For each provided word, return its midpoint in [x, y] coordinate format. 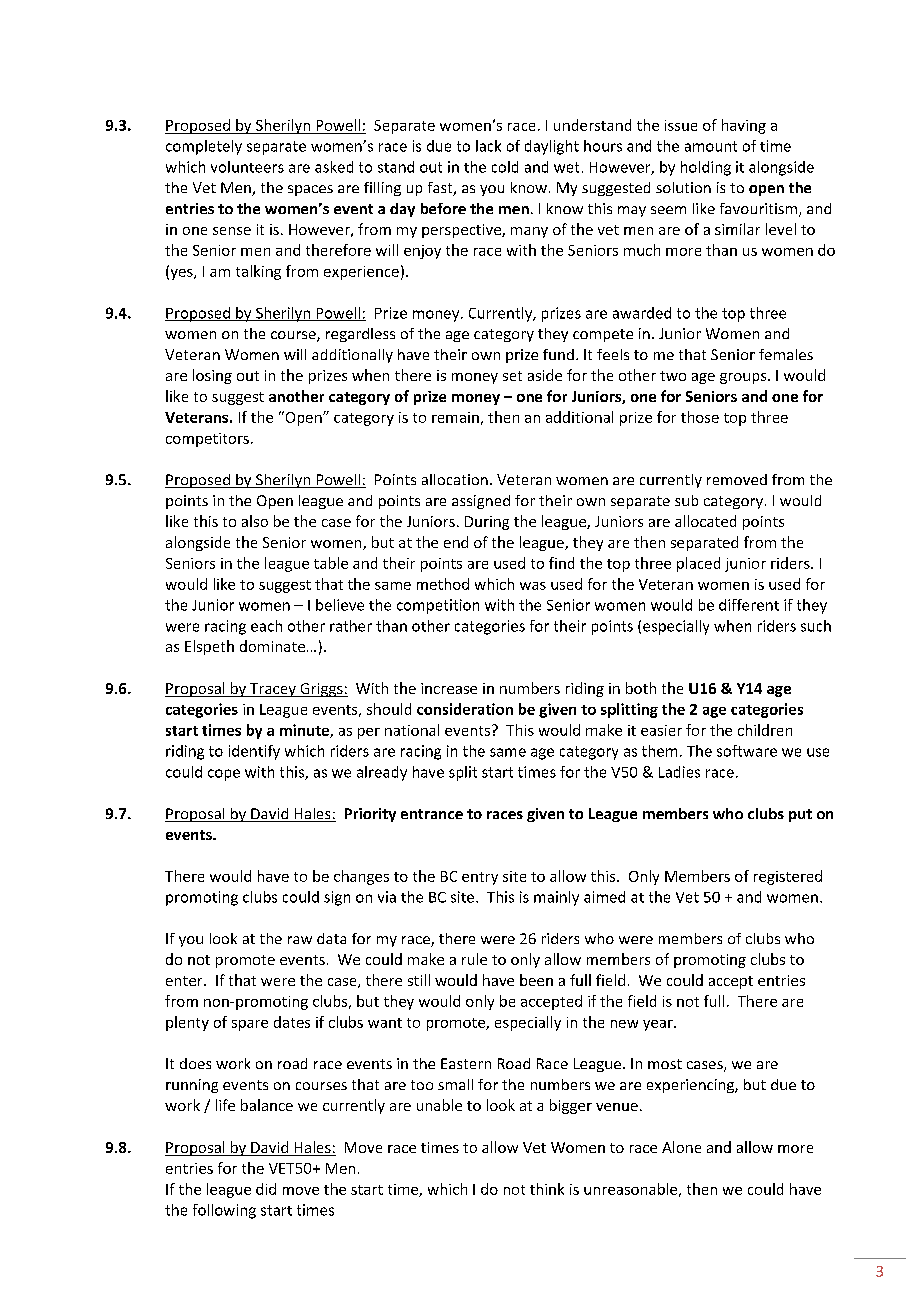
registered [788, 877]
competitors [207, 440]
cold [505, 167]
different [749, 605]
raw [300, 940]
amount [711, 146]
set [512, 376]
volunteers [247, 167]
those [700, 417]
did [266, 1189]
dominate [272, 646]
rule [474, 959]
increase [449, 688]
